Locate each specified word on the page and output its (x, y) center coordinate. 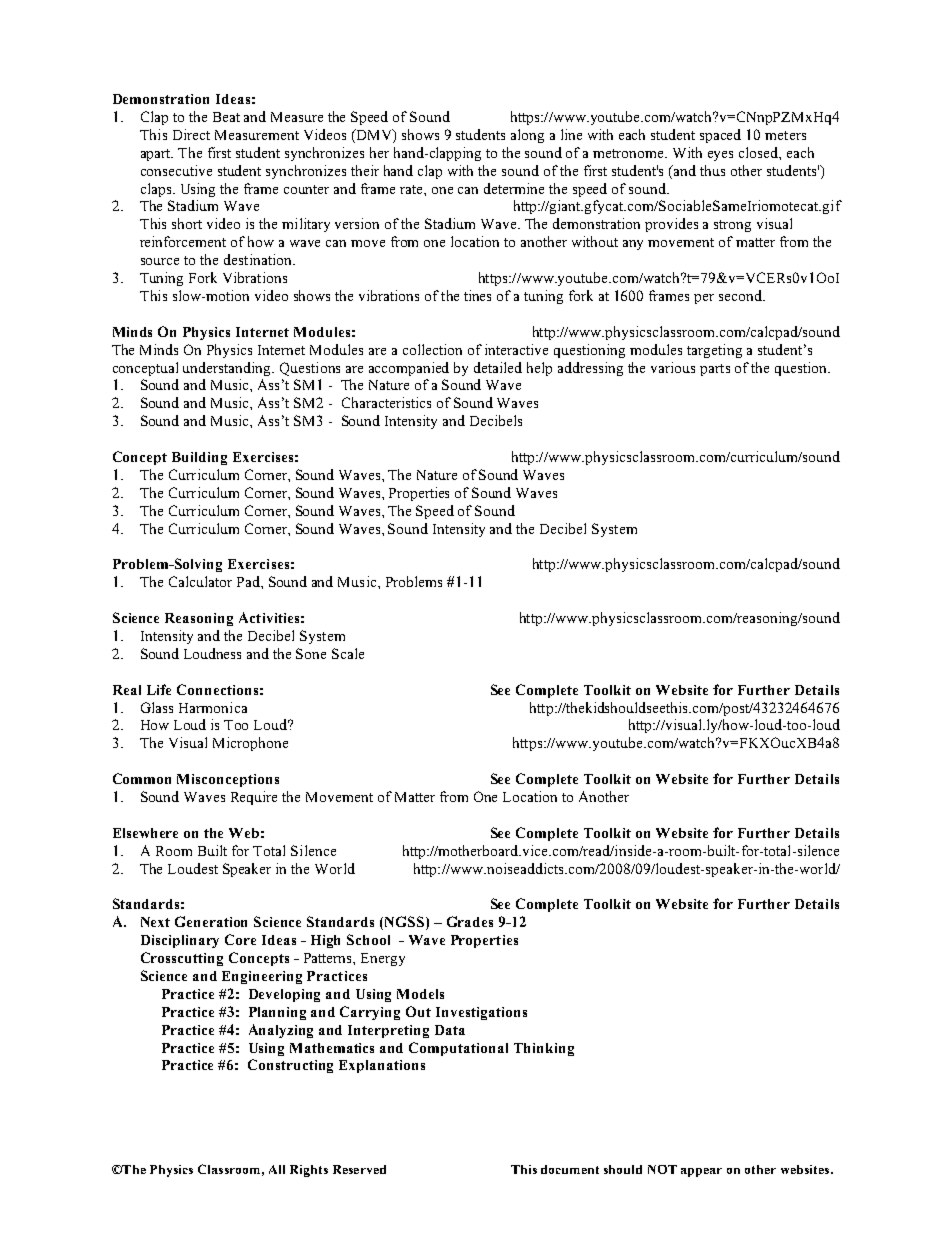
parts (715, 370)
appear (701, 1172)
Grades (470, 921)
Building (199, 458)
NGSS (404, 923)
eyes (720, 156)
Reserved (359, 1169)
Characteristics (386, 402)
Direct (191, 134)
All (277, 1169)
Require (254, 798)
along (527, 136)
